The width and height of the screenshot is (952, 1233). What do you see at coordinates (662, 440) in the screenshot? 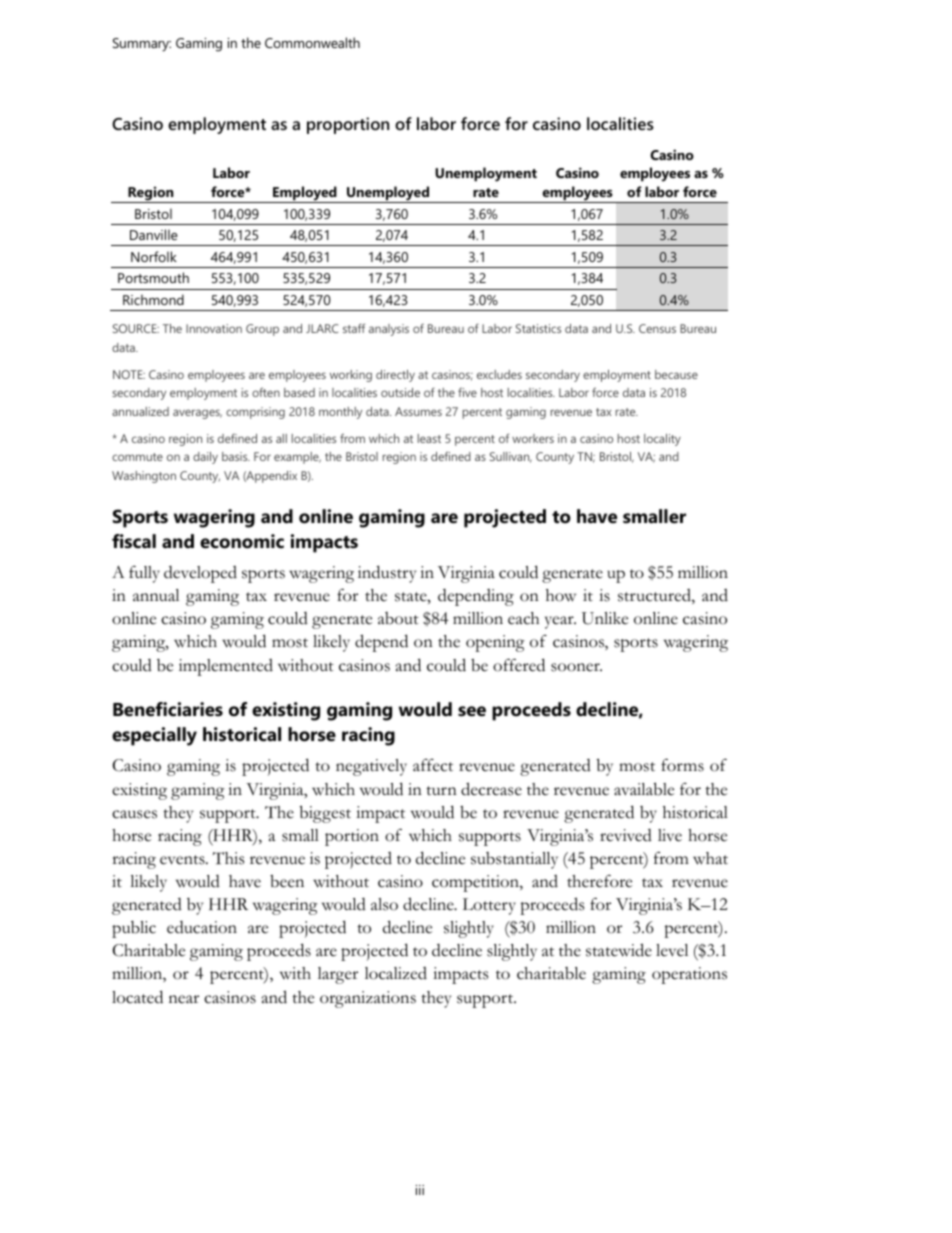
I see `locality` at bounding box center [662, 440].
